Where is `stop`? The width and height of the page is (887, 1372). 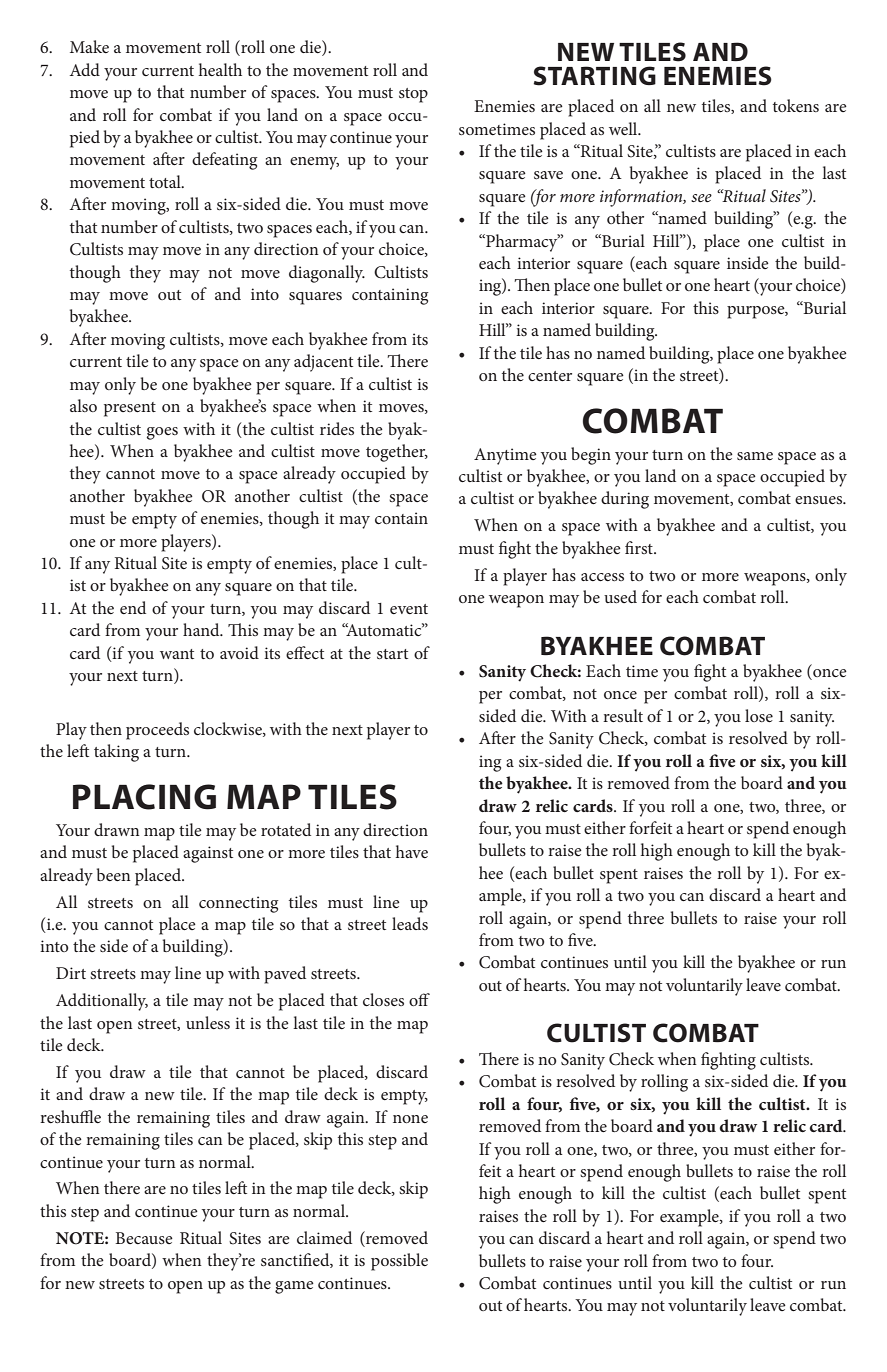
stop is located at coordinates (413, 95).
